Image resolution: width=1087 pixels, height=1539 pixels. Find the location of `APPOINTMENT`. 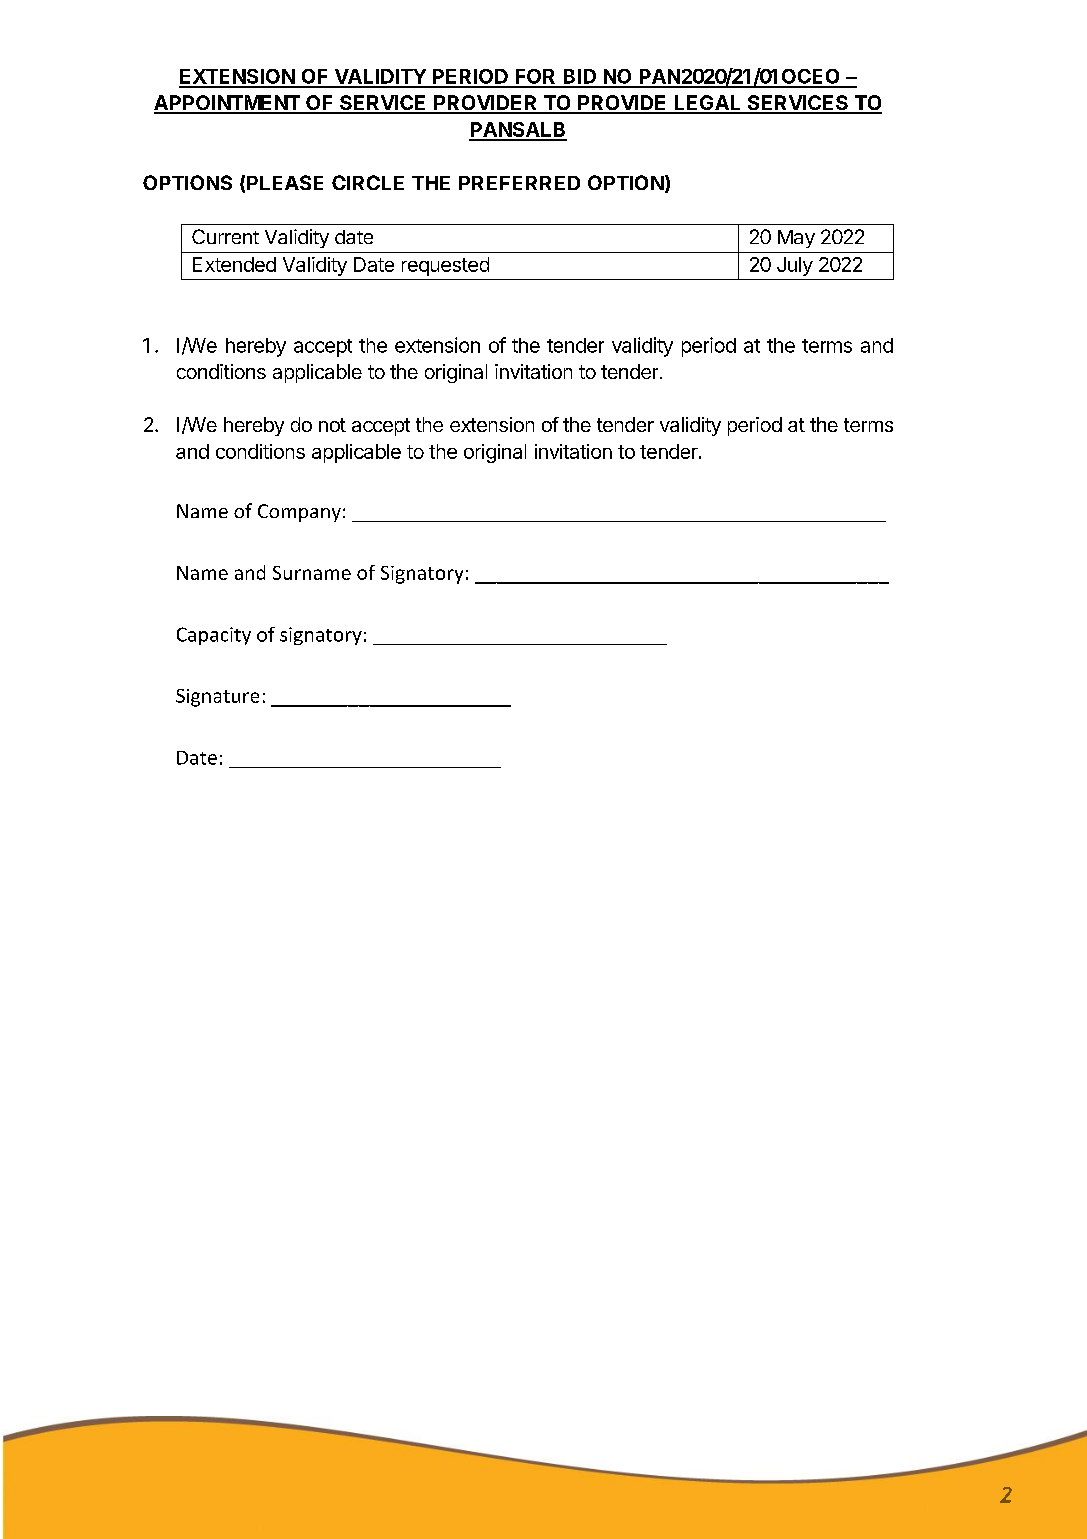

APPOINTMENT is located at coordinates (228, 104).
